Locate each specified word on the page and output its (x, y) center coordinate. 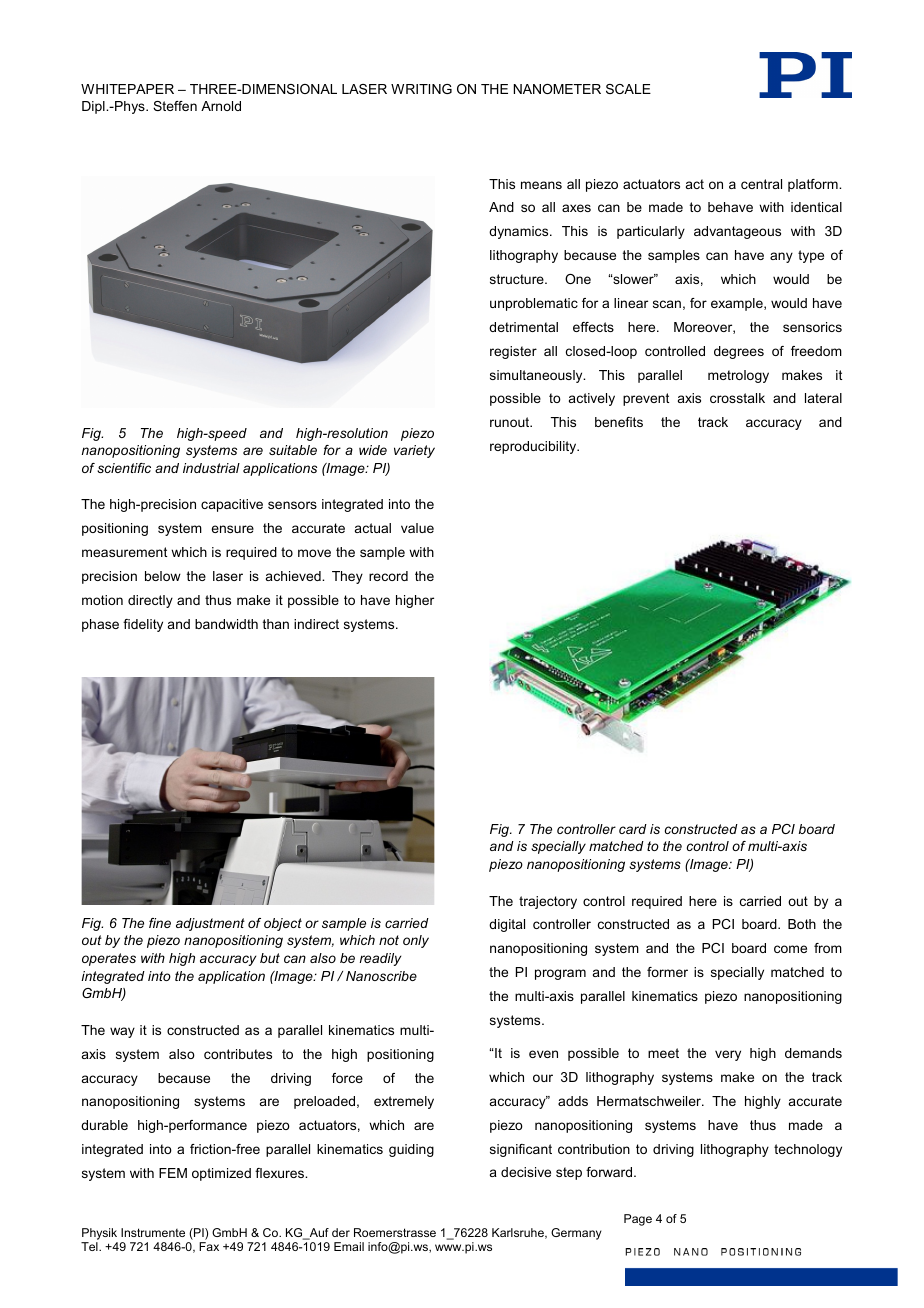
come (790, 949)
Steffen (175, 106)
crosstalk (737, 398)
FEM (173, 1173)
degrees (739, 352)
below (163, 576)
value (417, 528)
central (761, 184)
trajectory (548, 902)
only (416, 941)
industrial (211, 468)
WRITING (421, 89)
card (633, 829)
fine (160, 923)
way (122, 1032)
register (513, 352)
